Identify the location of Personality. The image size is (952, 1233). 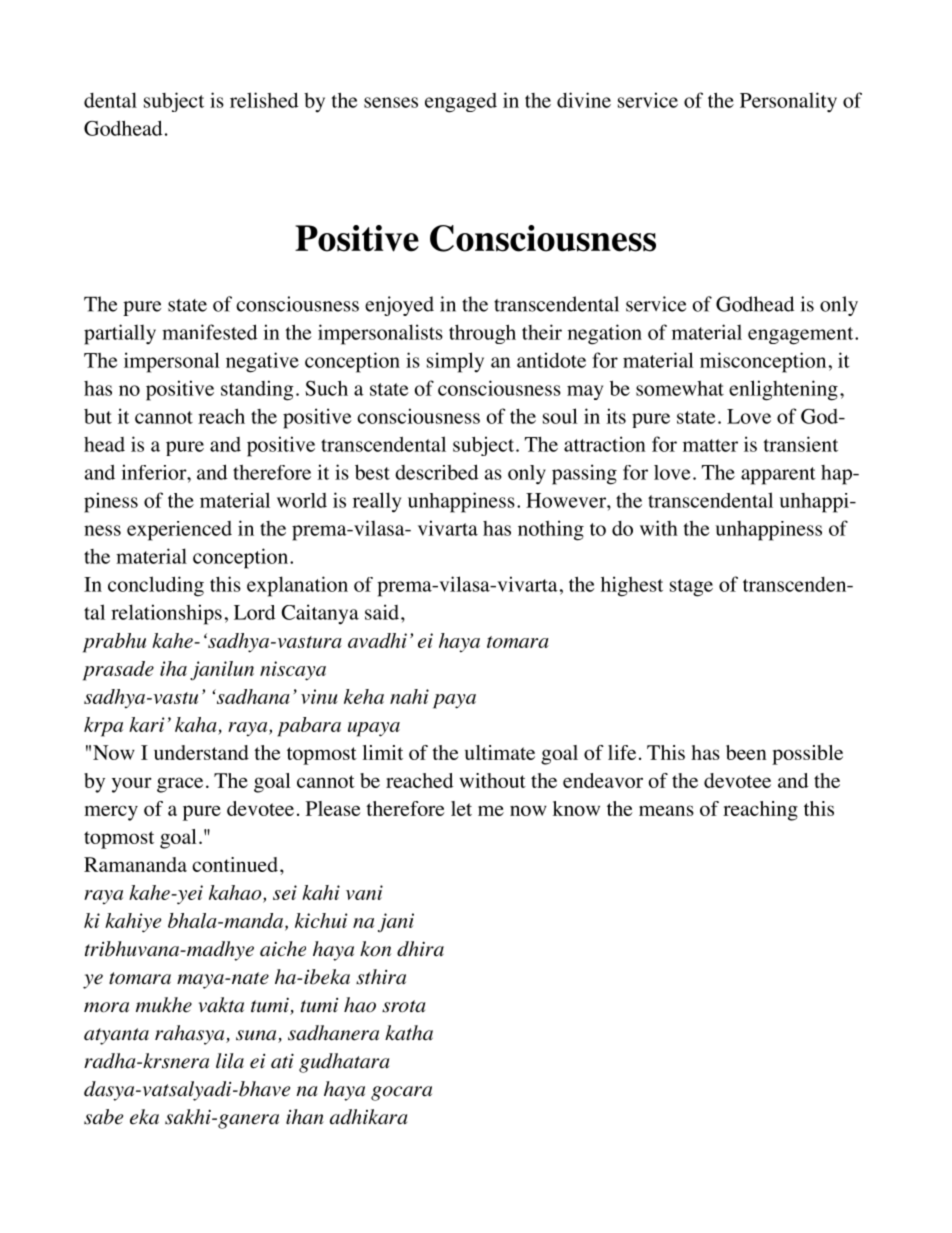
(788, 102).
